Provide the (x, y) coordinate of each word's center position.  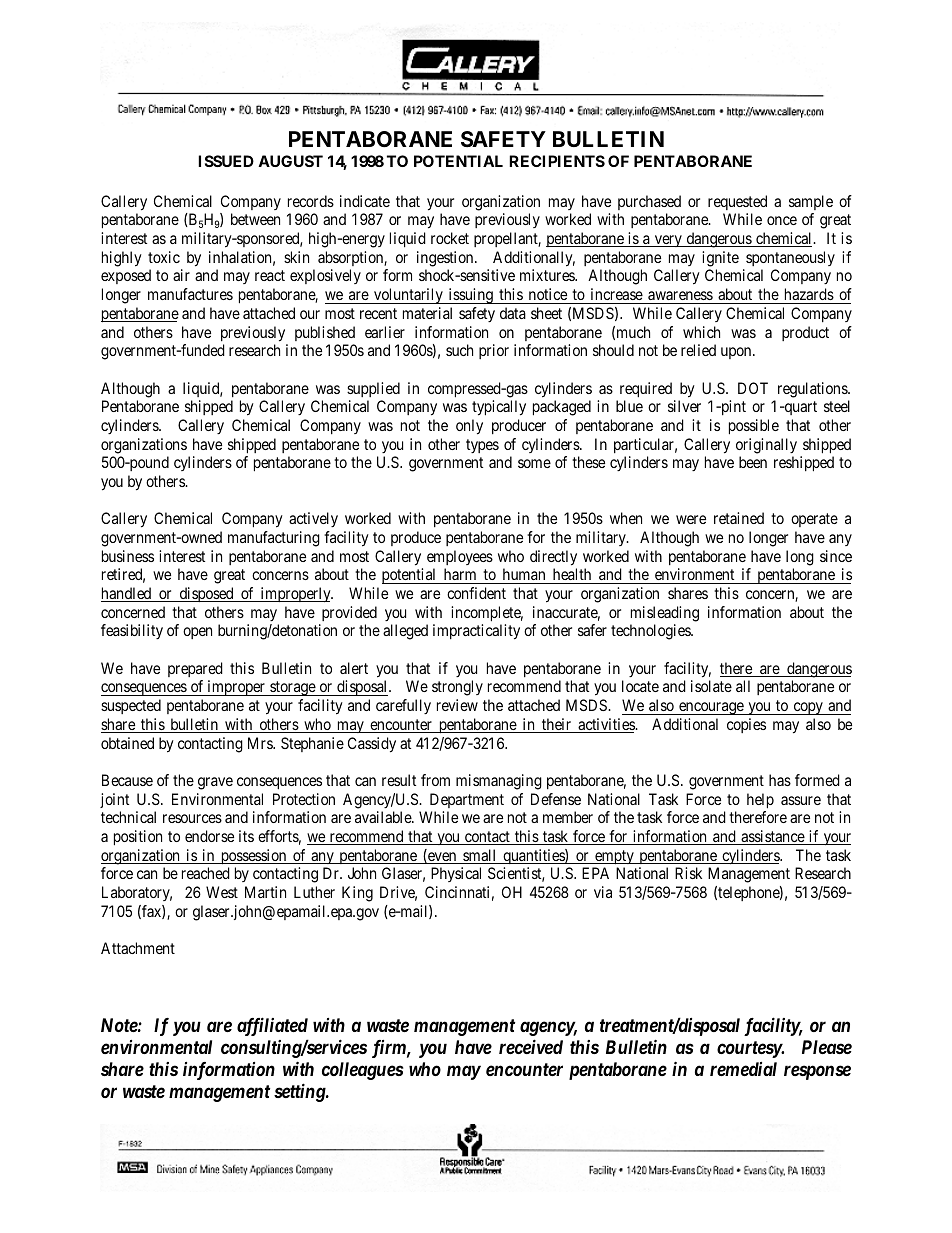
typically (499, 408)
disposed (206, 594)
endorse (209, 836)
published (325, 333)
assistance (772, 837)
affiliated (272, 1026)
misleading (665, 614)
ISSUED (226, 161)
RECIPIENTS (557, 161)
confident (476, 593)
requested (737, 202)
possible (754, 427)
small (480, 856)
